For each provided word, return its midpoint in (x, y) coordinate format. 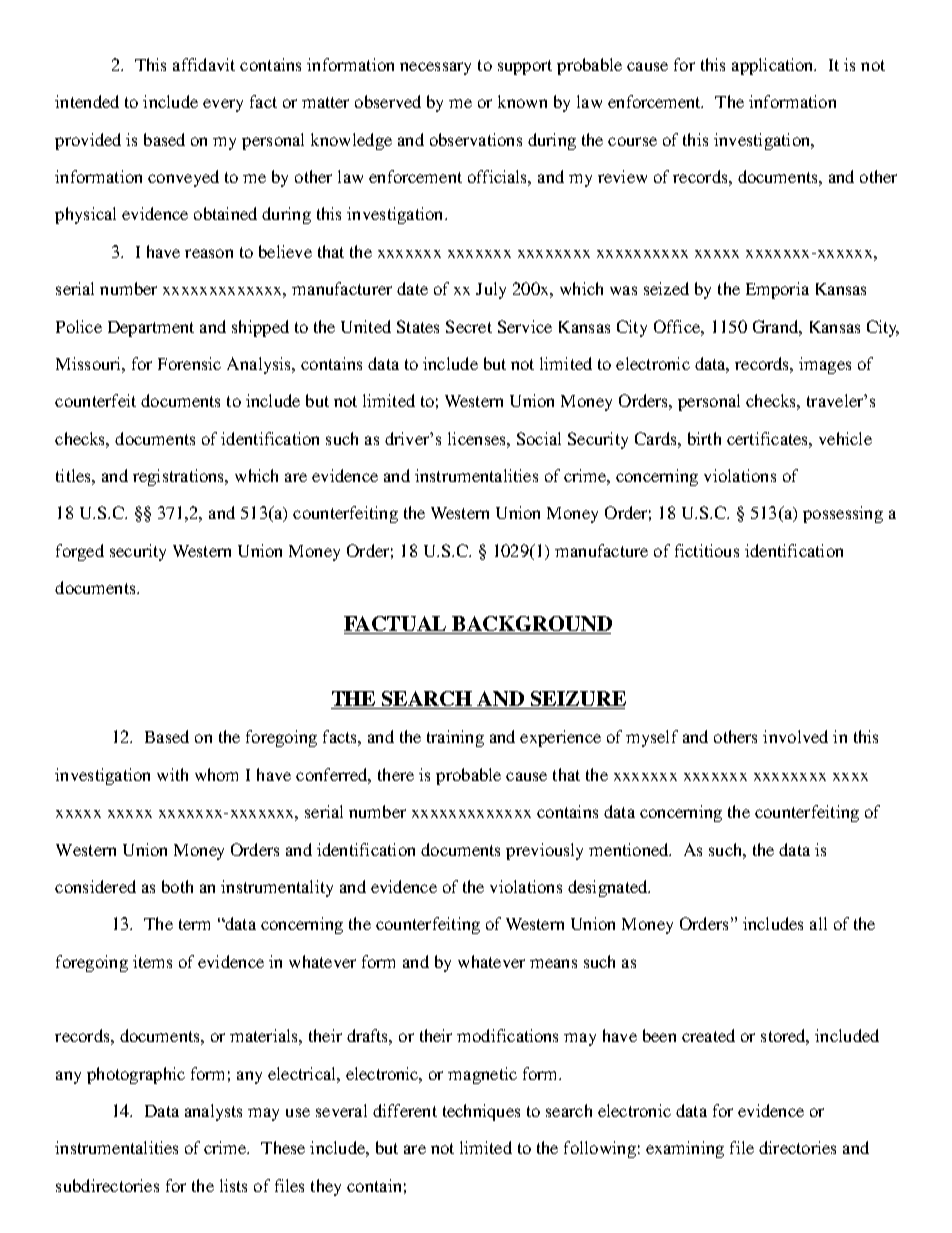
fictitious (707, 550)
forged (80, 552)
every (223, 105)
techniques (481, 1112)
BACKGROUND (531, 625)
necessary (435, 68)
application (774, 66)
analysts (213, 1112)
